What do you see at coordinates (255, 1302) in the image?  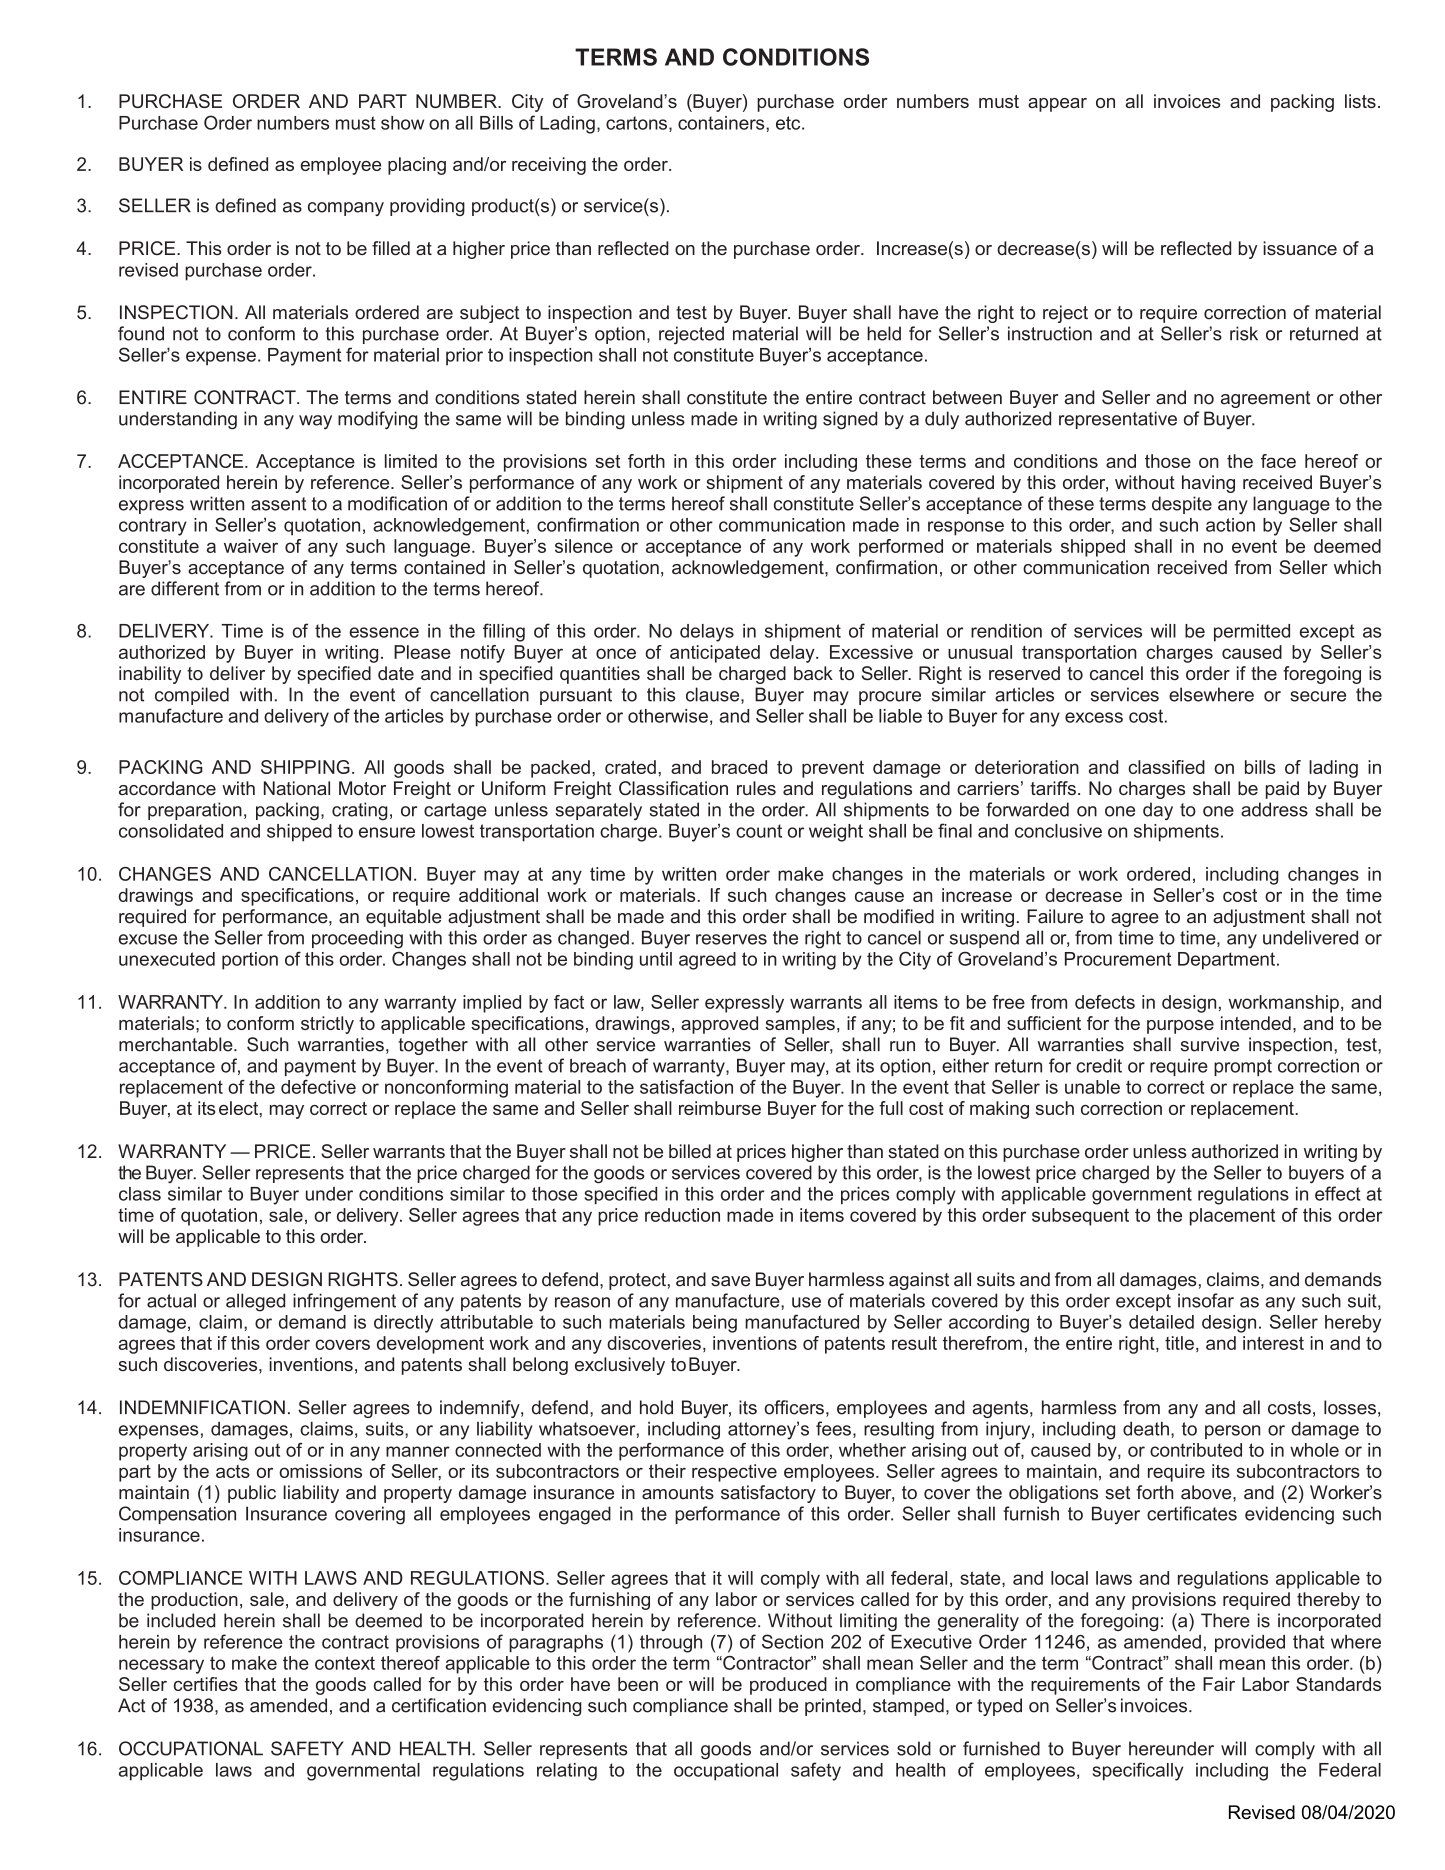 I see `alleged` at bounding box center [255, 1302].
